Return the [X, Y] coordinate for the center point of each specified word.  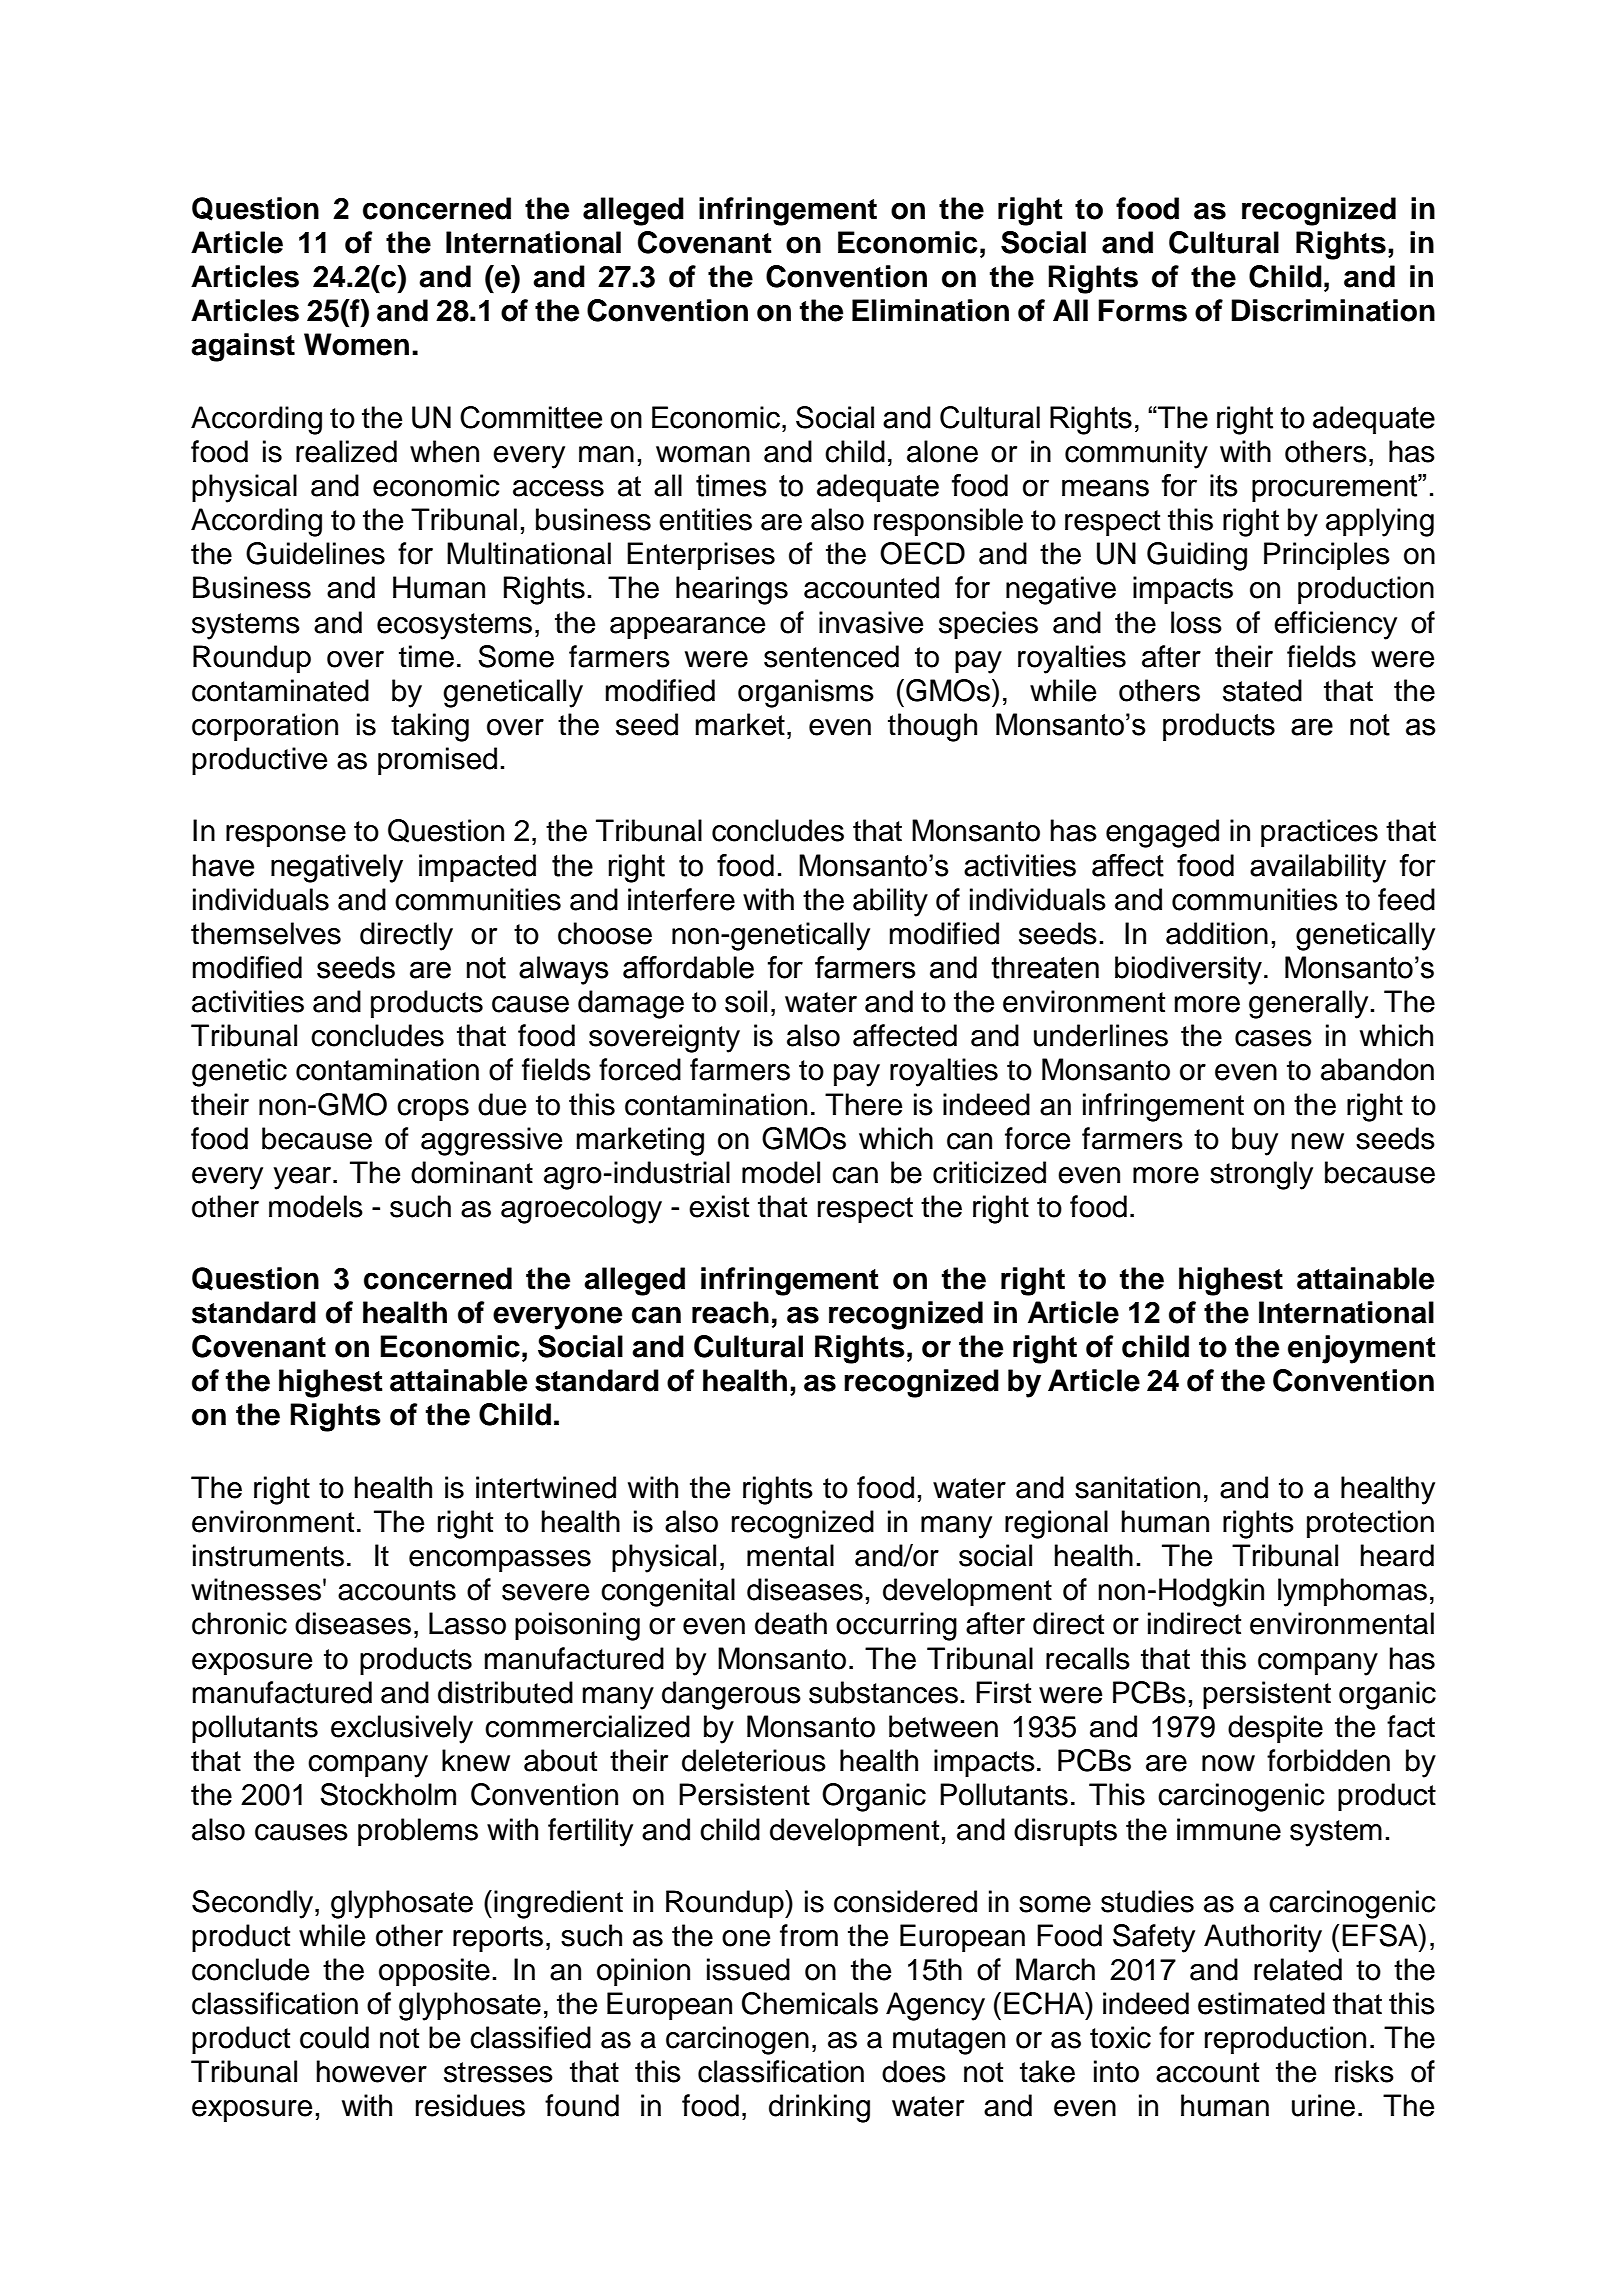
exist [719, 1206]
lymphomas [1352, 1592]
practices [1319, 833]
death [791, 1623]
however [372, 2071]
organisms [806, 693]
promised [437, 761]
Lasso [467, 1623]
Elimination [930, 310]
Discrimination [1333, 310]
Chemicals [810, 2003]
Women [356, 344]
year [304, 1178]
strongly [1261, 1175]
